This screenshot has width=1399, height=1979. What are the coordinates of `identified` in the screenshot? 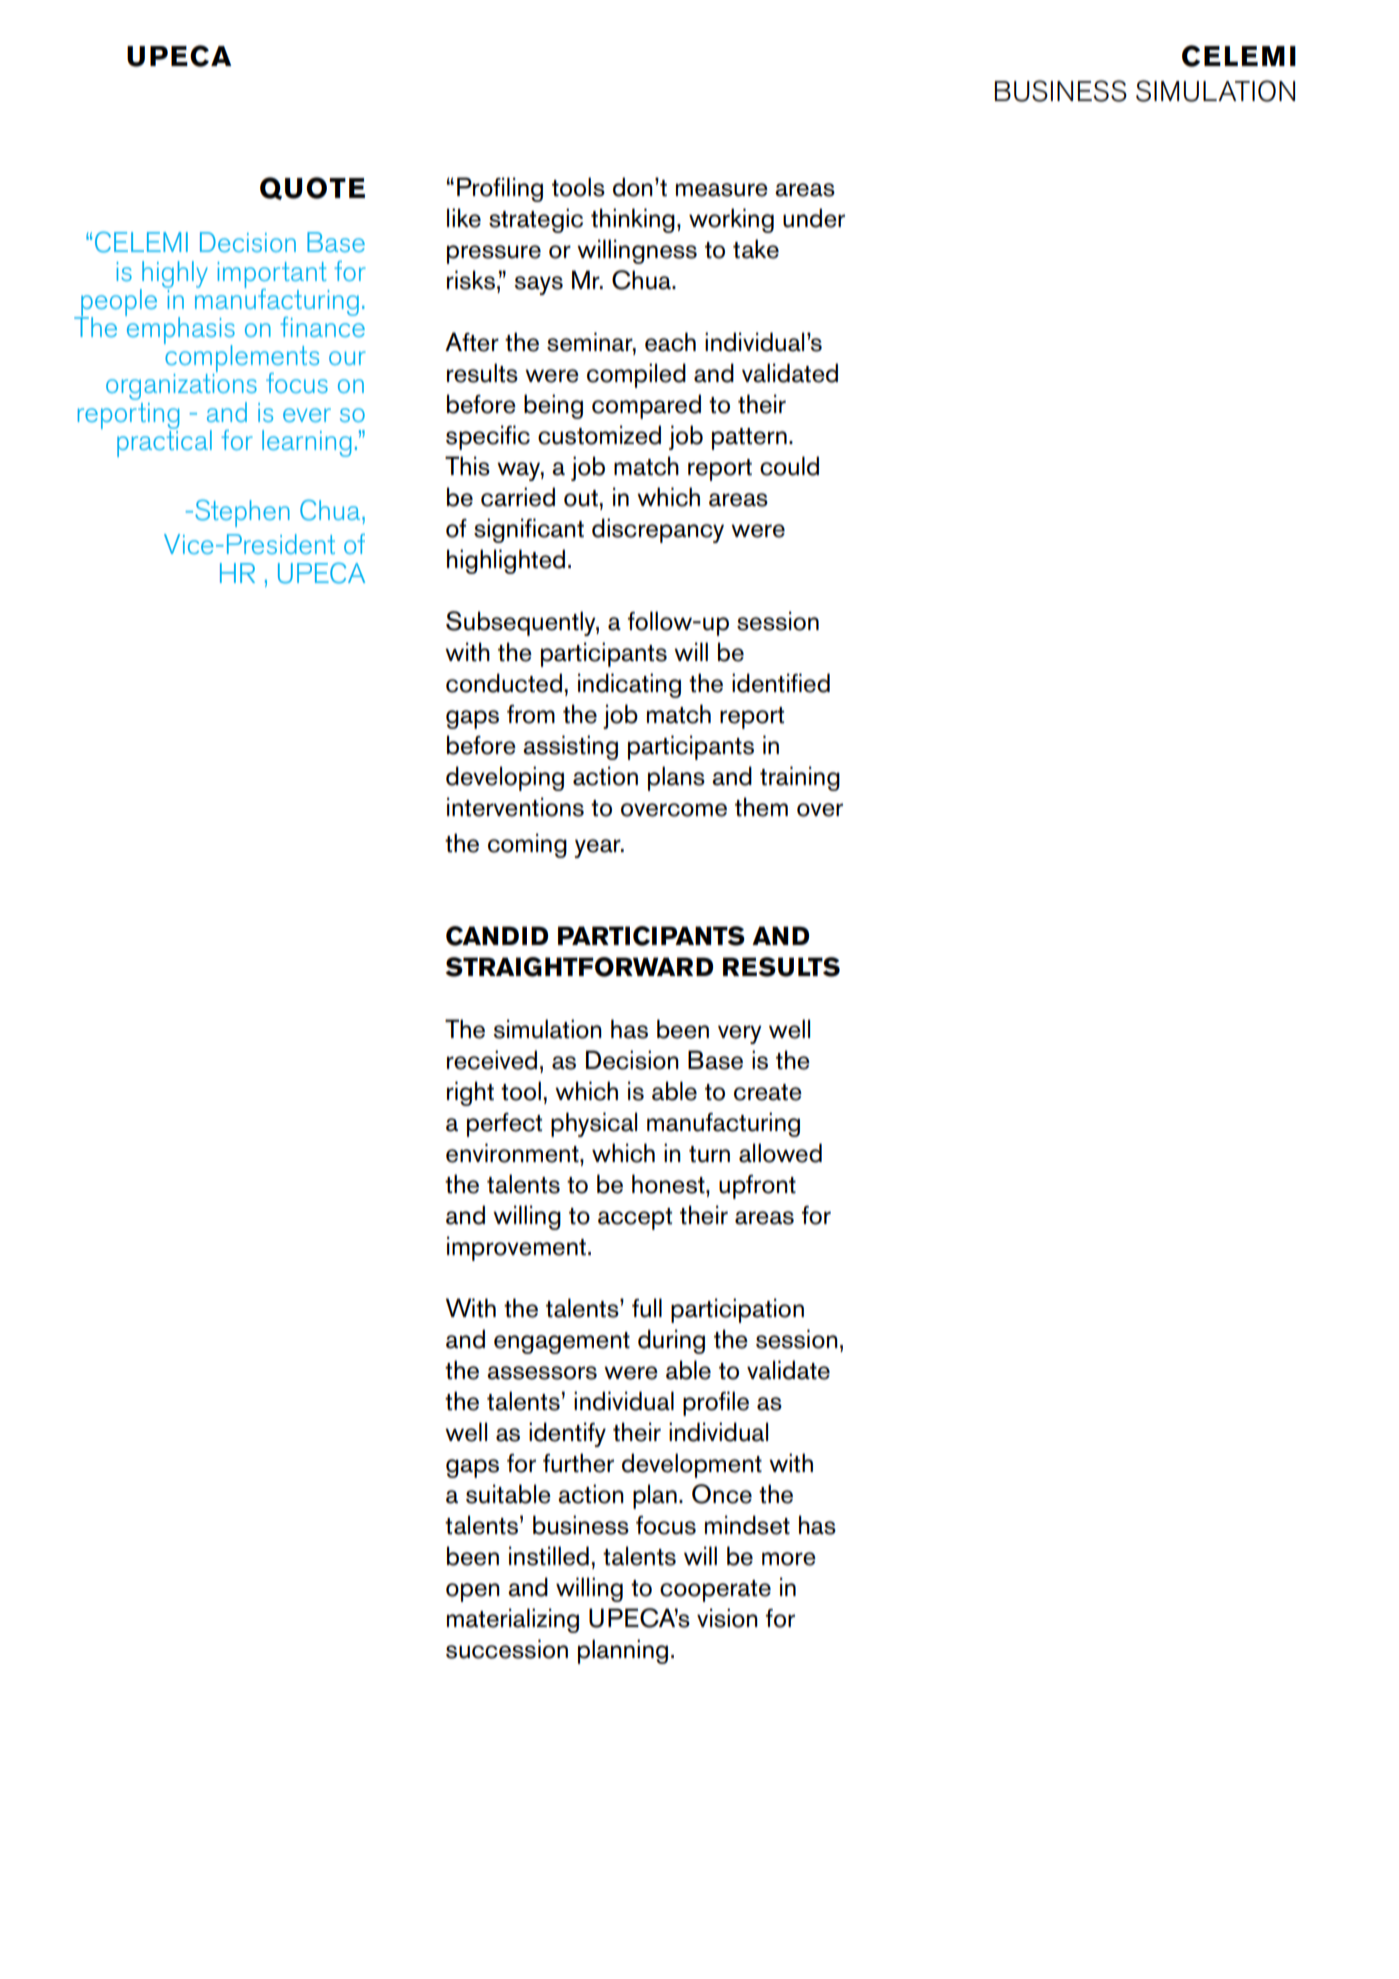 It's located at (781, 683).
